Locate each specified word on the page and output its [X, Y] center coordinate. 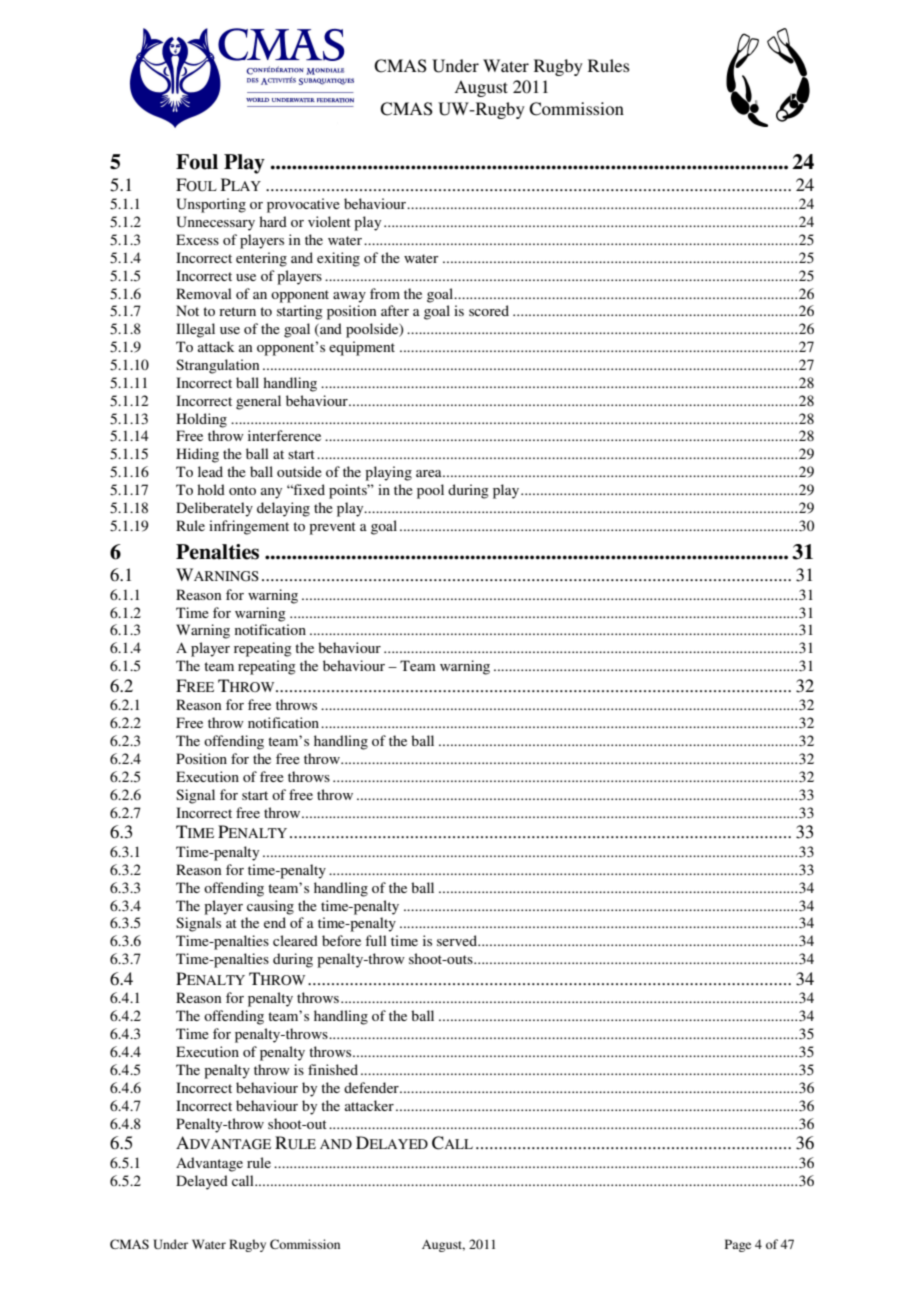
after [395, 310]
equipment [362, 348]
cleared [295, 940]
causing [270, 907]
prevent [332, 528]
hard [273, 221]
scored [489, 310]
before [341, 940]
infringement [249, 527]
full [376, 940]
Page [738, 1245]
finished [333, 1069]
